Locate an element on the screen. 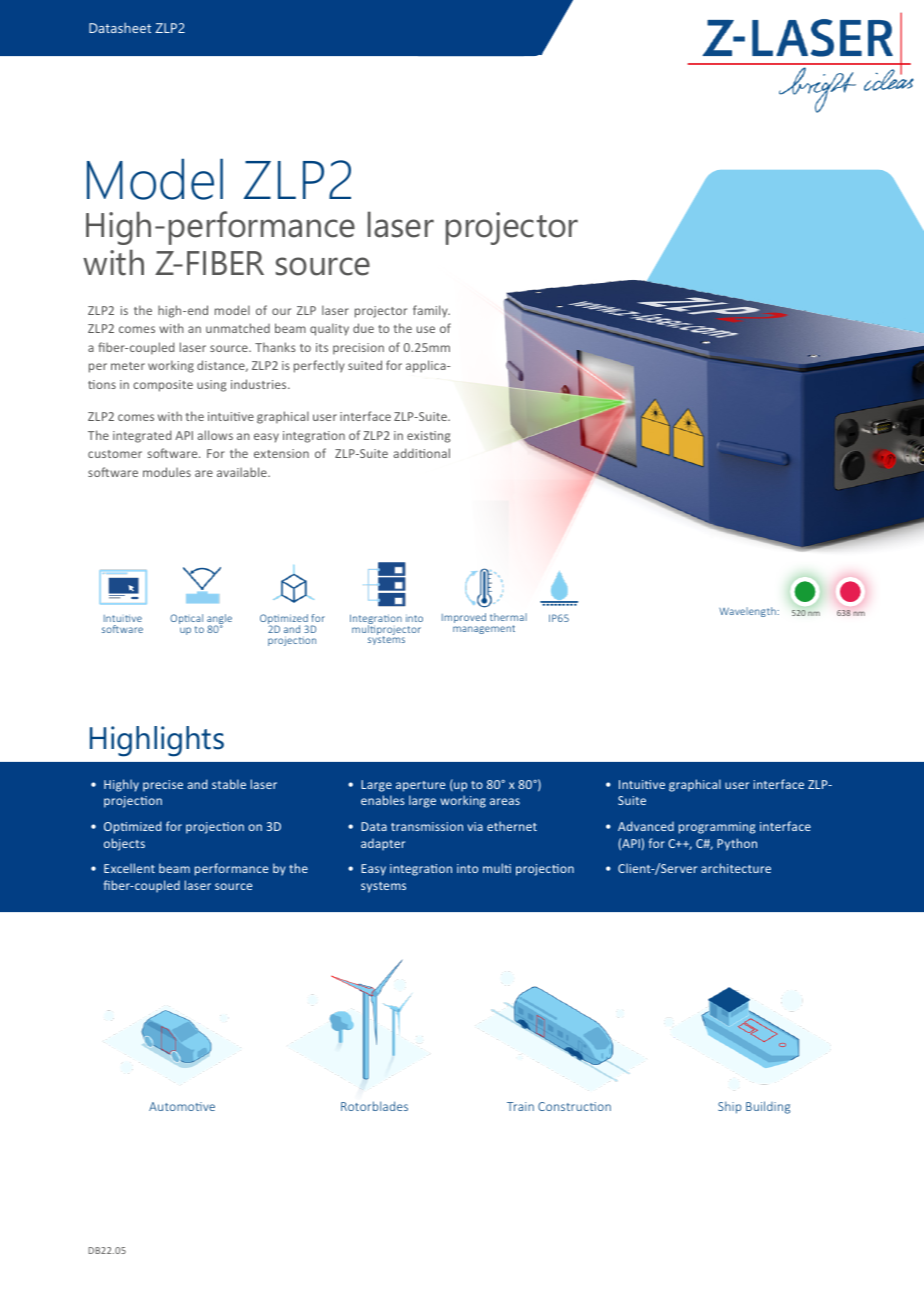  modules is located at coordinates (167, 472).
